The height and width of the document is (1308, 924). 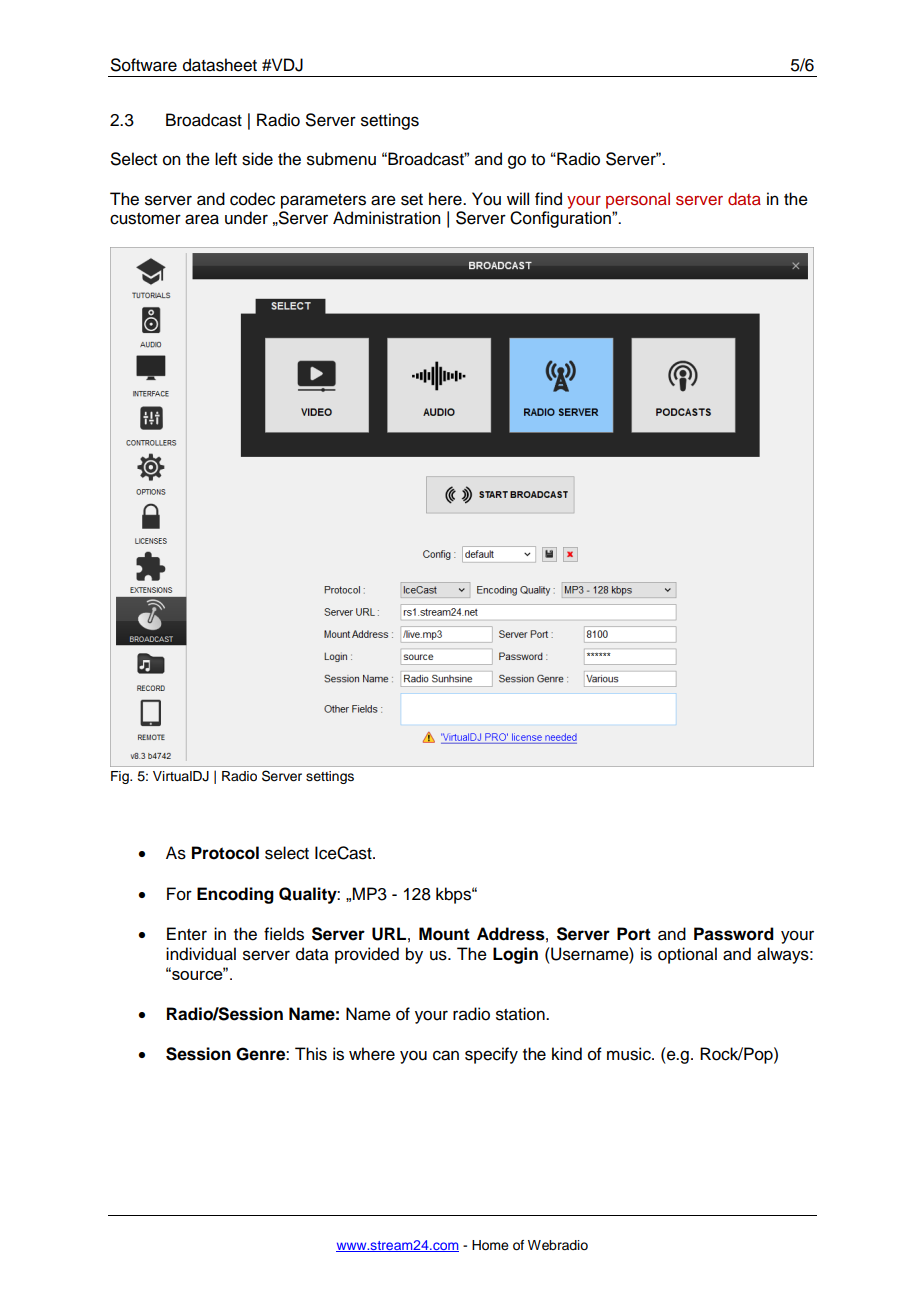 What do you see at coordinates (638, 200) in the document?
I see `personal` at bounding box center [638, 200].
